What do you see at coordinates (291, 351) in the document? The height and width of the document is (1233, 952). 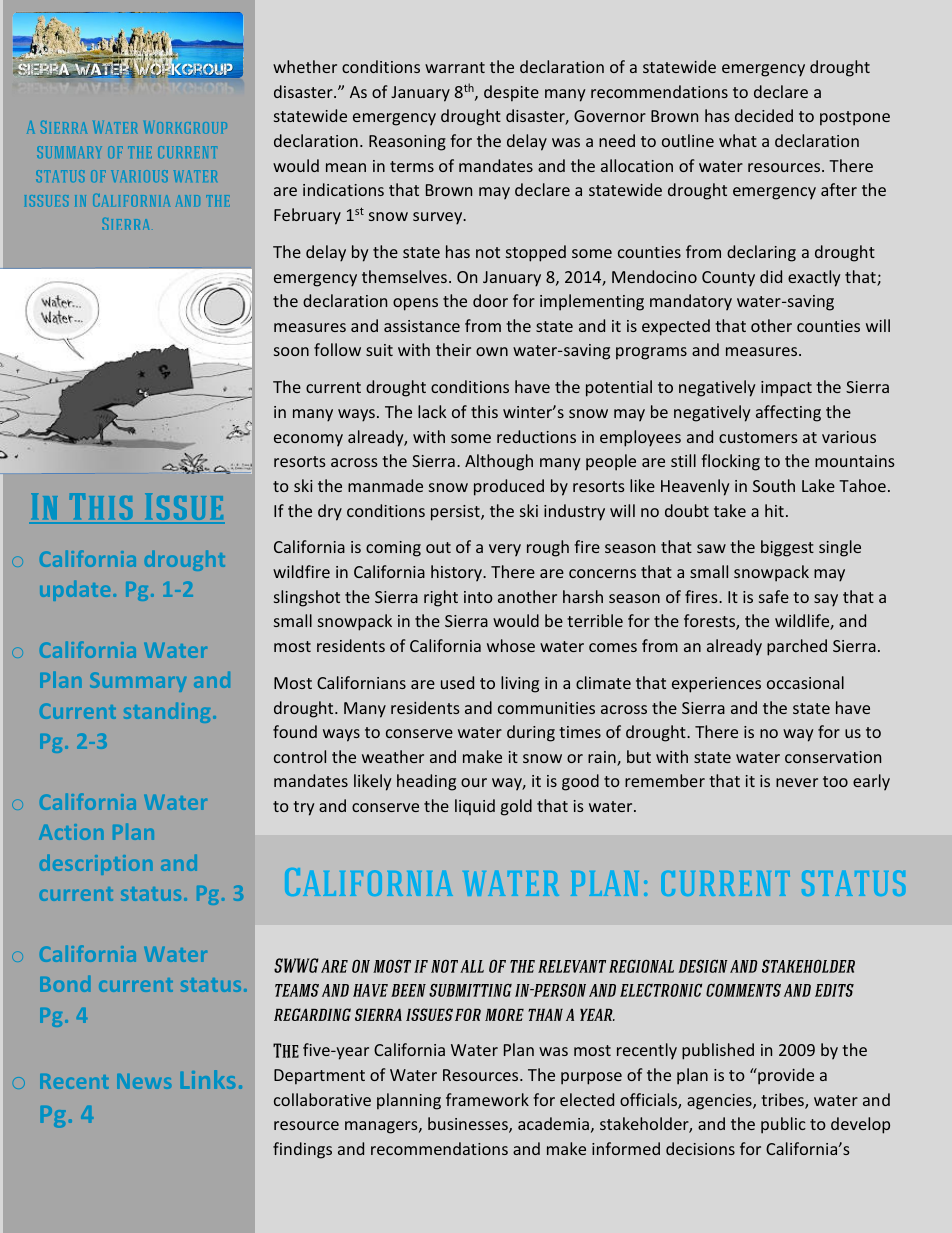 I see `soon` at bounding box center [291, 351].
